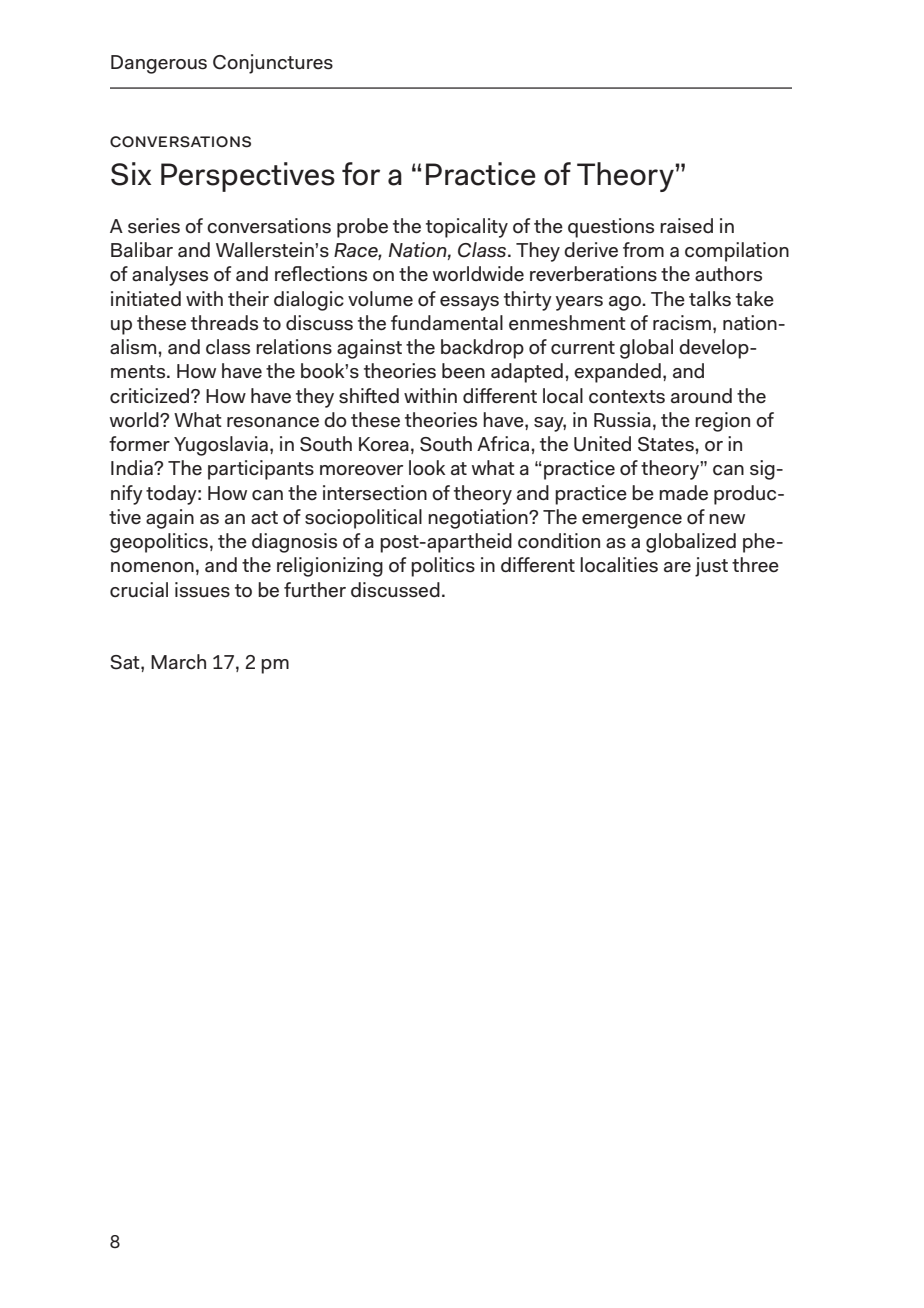 The height and width of the page is (1308, 924). I want to click on Dangerous, so click(159, 64).
